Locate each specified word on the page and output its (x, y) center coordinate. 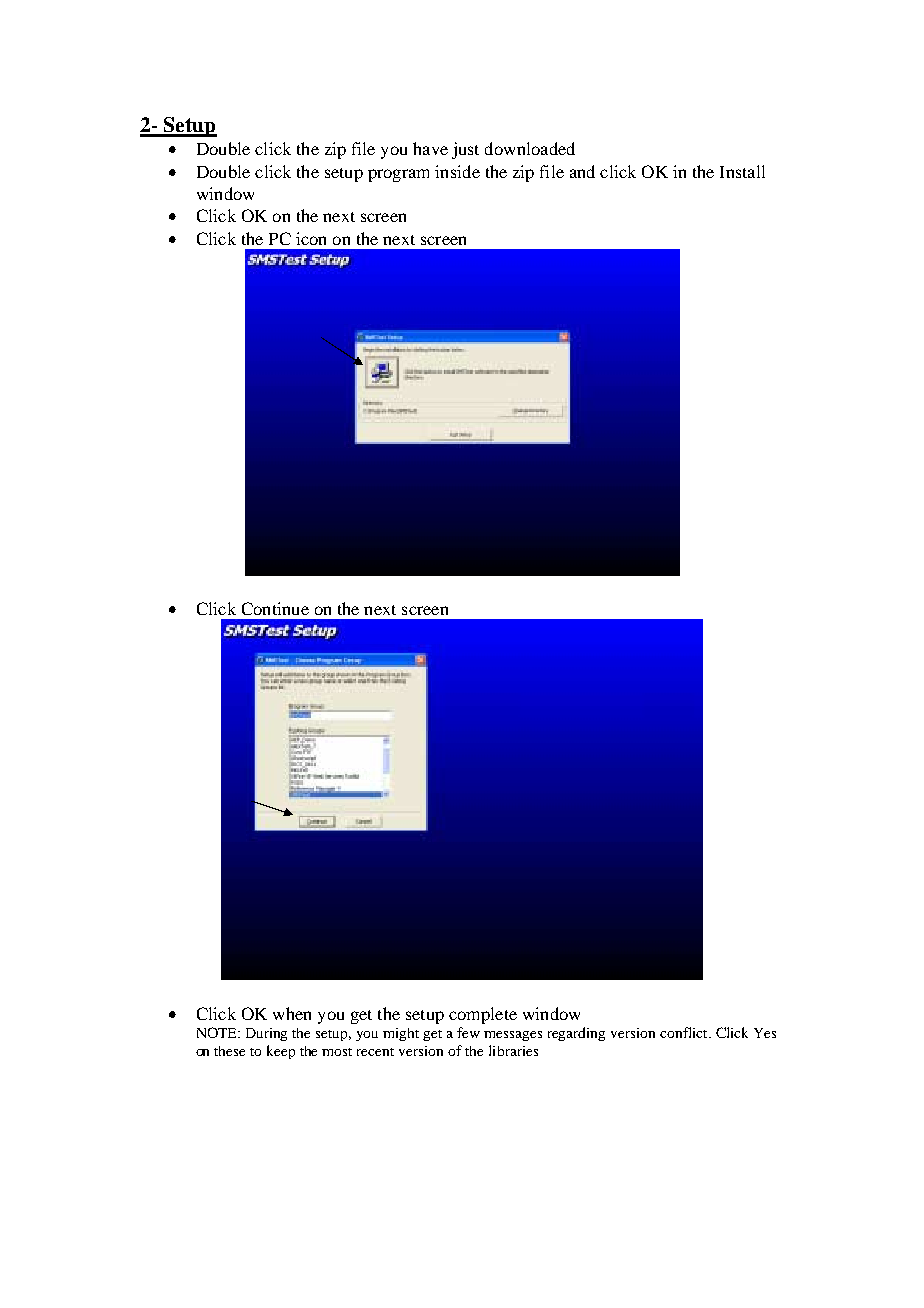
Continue (275, 608)
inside (457, 171)
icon (311, 238)
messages (513, 1036)
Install (742, 171)
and (582, 171)
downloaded (530, 148)
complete (483, 1015)
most (337, 1052)
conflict (685, 1032)
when (292, 1013)
